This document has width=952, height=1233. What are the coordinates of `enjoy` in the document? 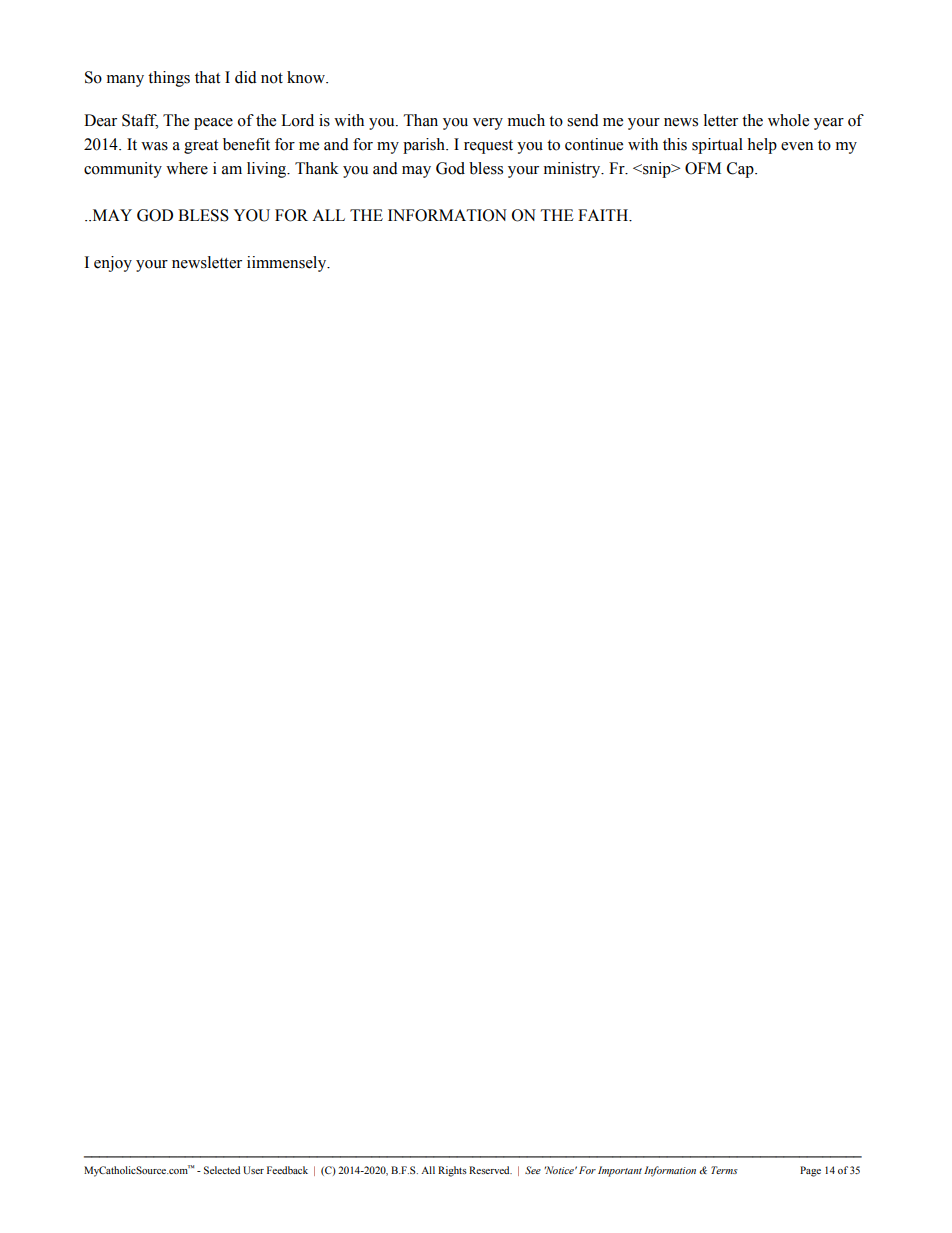 It's located at (113, 264).
